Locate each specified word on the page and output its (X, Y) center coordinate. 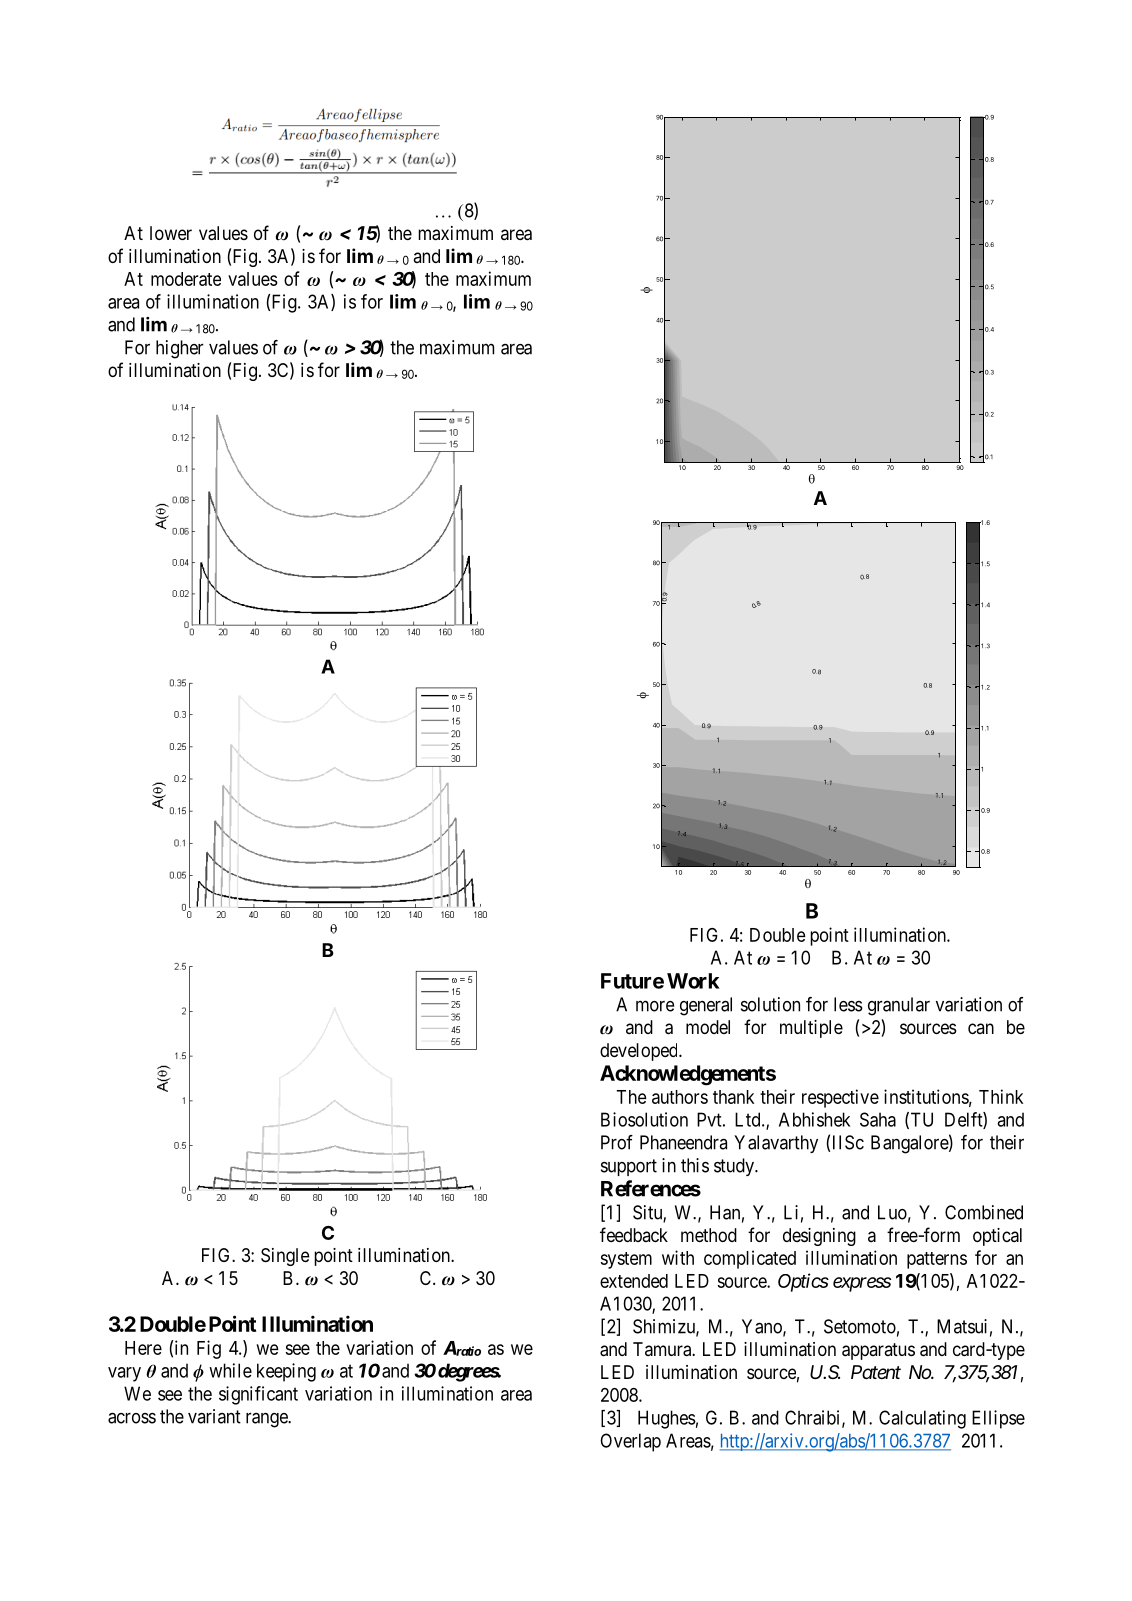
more (655, 1006)
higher (180, 349)
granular (899, 1006)
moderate (186, 279)
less (848, 1004)
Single (285, 1257)
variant (214, 1416)
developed (640, 1052)
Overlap (630, 1442)
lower (171, 233)
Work (693, 981)
